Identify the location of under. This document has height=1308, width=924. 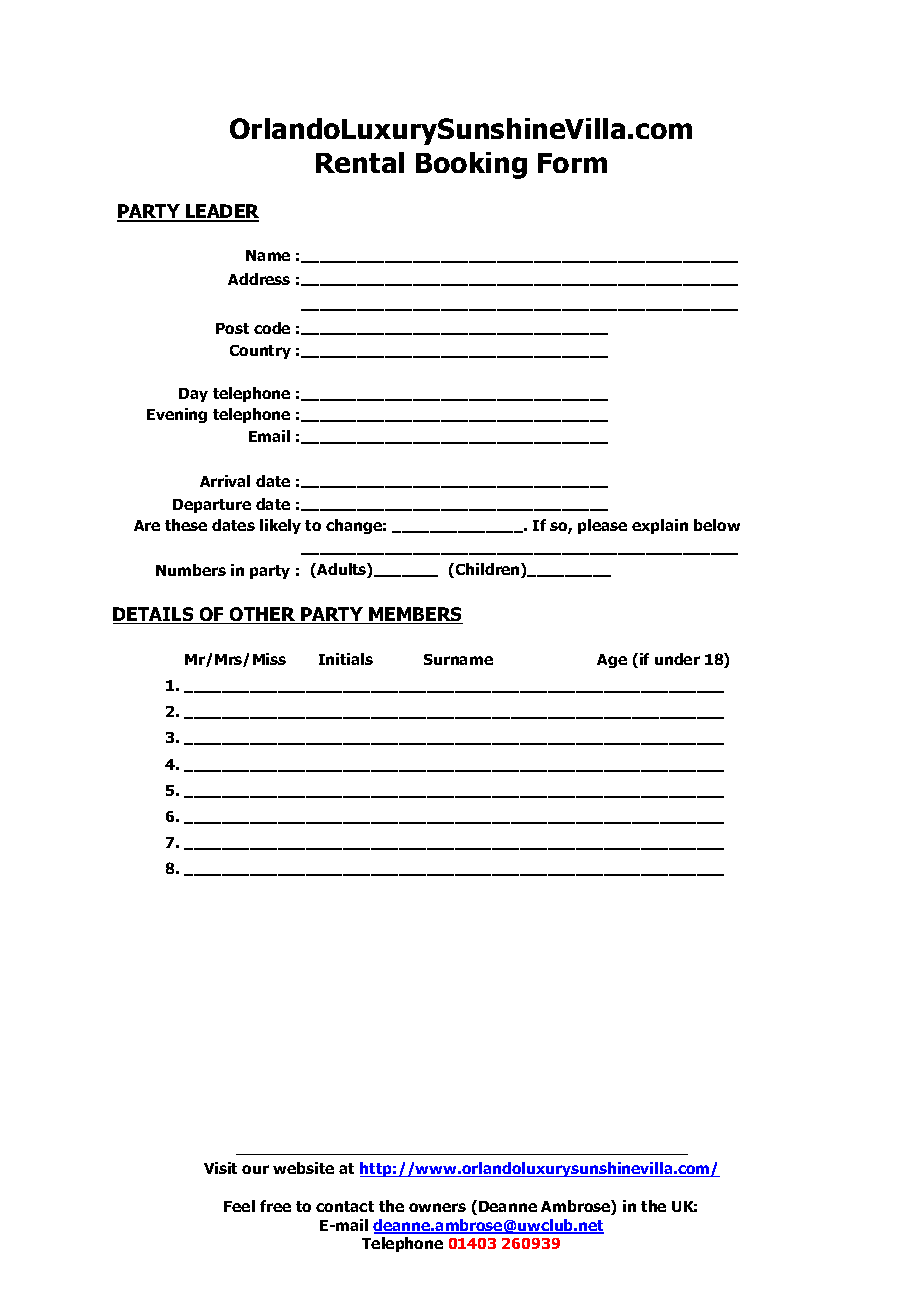
(677, 659).
